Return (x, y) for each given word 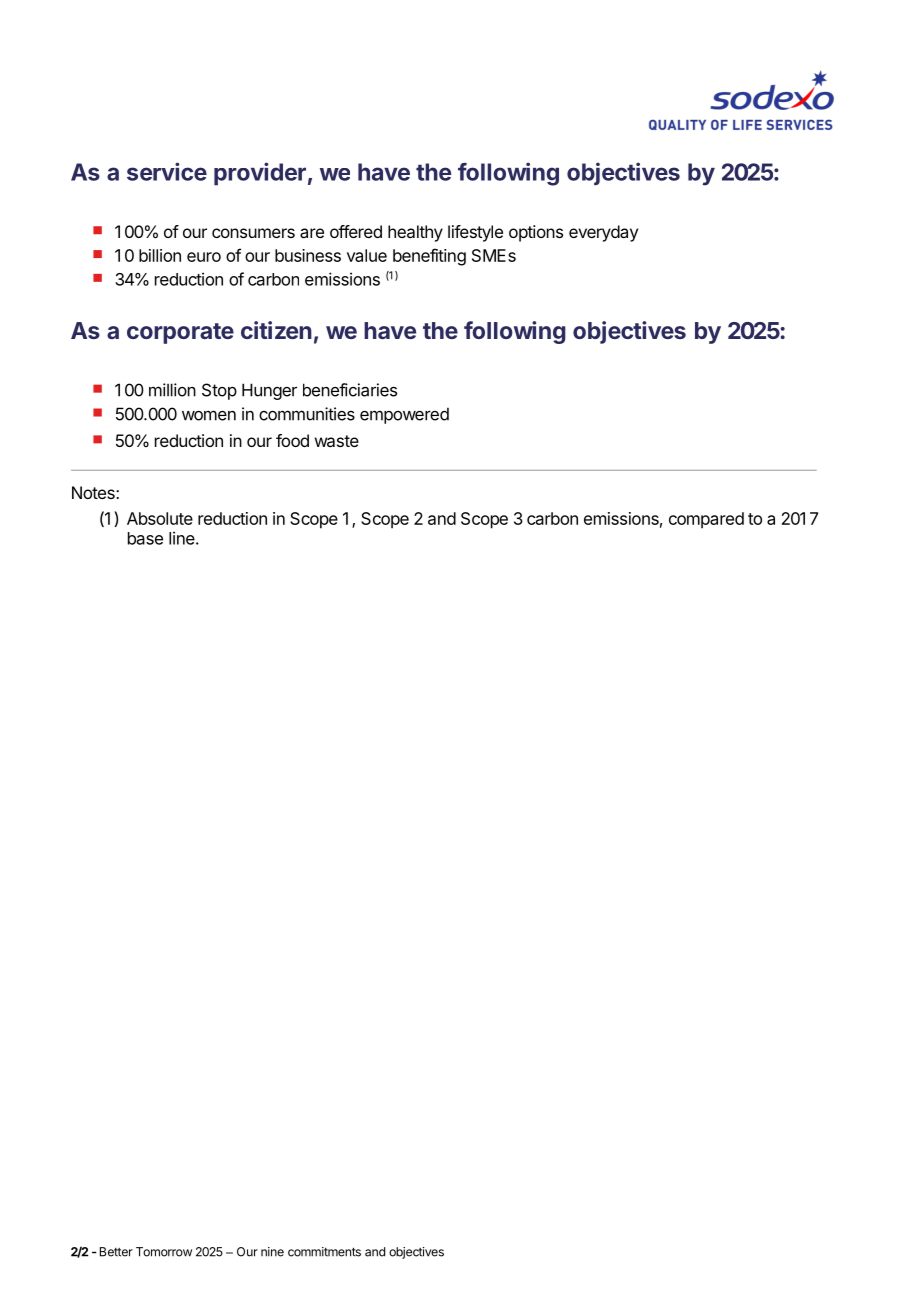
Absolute (160, 518)
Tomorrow (164, 1252)
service (167, 171)
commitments (324, 1252)
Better (116, 1252)
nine (272, 1252)
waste (337, 441)
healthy (415, 233)
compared (706, 520)
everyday (603, 233)
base (145, 538)
